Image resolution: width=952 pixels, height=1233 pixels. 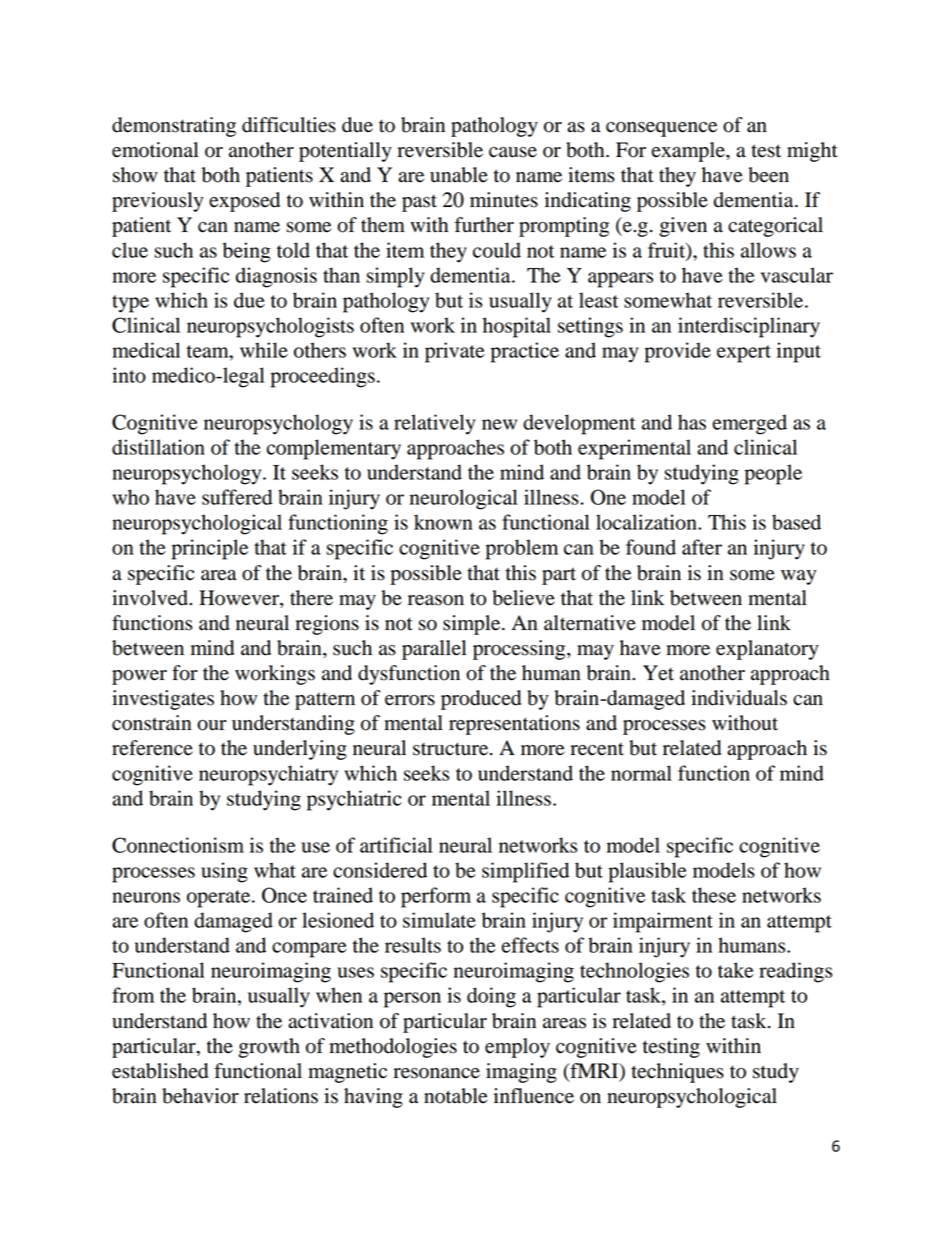 I want to click on demonstrating, so click(x=174, y=127).
